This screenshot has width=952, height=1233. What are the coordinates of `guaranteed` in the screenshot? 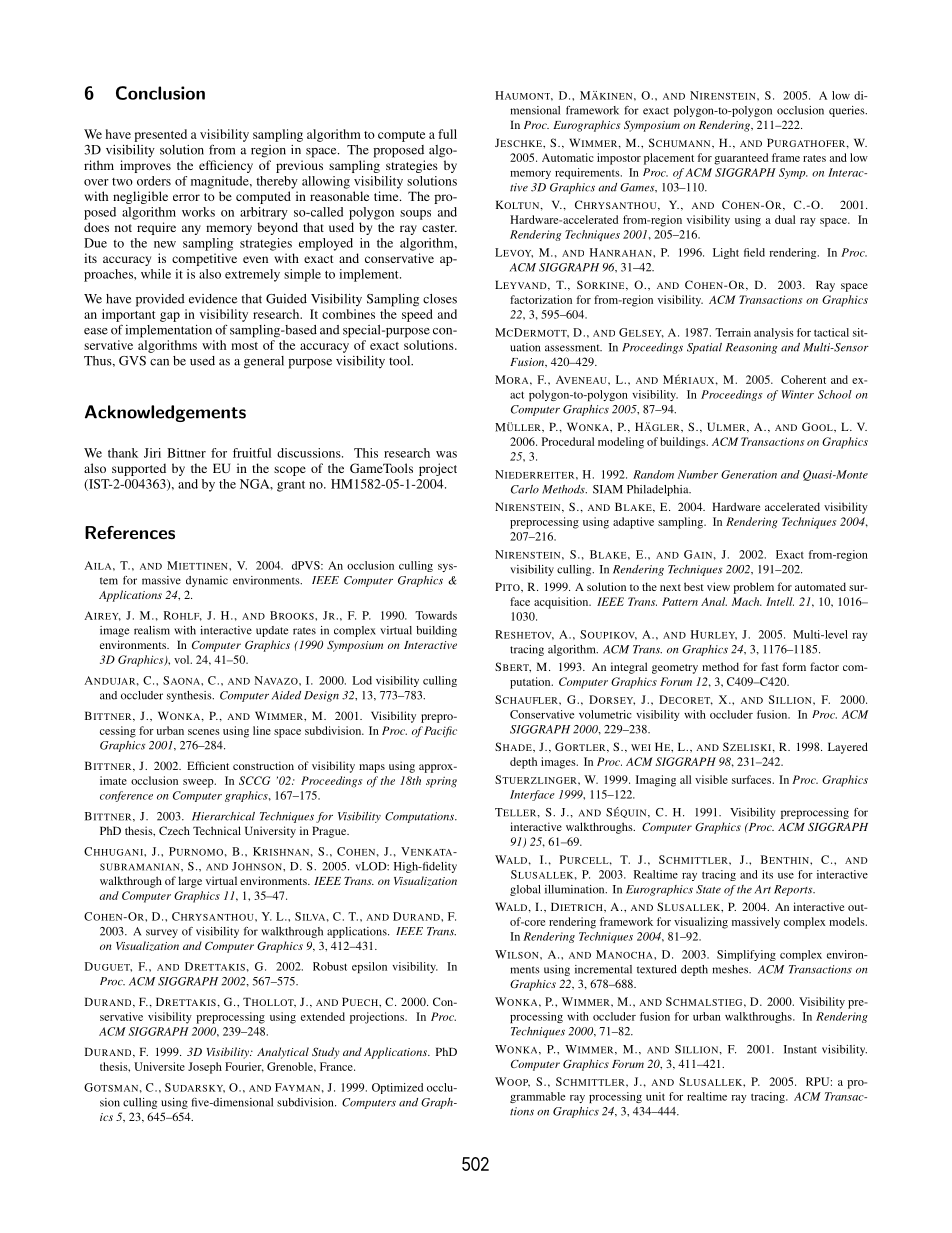 It's located at (741, 159).
